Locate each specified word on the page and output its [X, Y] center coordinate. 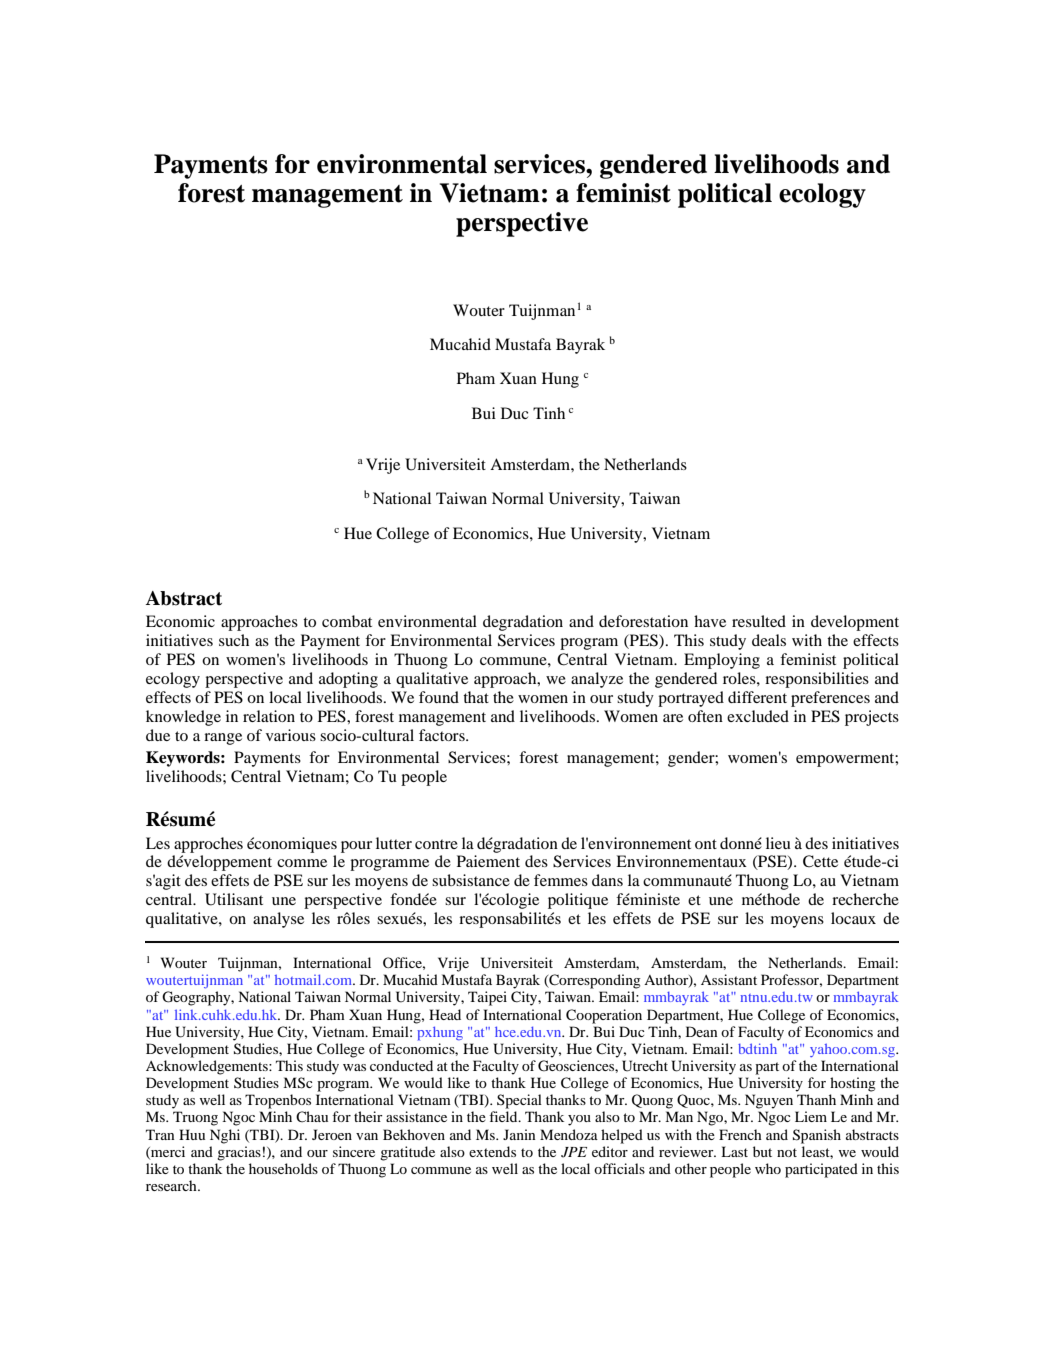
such [234, 640]
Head [445, 1014]
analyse [278, 920]
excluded [758, 716]
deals [769, 640]
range [223, 739]
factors [443, 735]
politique [578, 901]
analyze [597, 680]
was [354, 1067]
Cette [820, 861]
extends [492, 1151]
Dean [701, 1031]
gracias [239, 1153]
